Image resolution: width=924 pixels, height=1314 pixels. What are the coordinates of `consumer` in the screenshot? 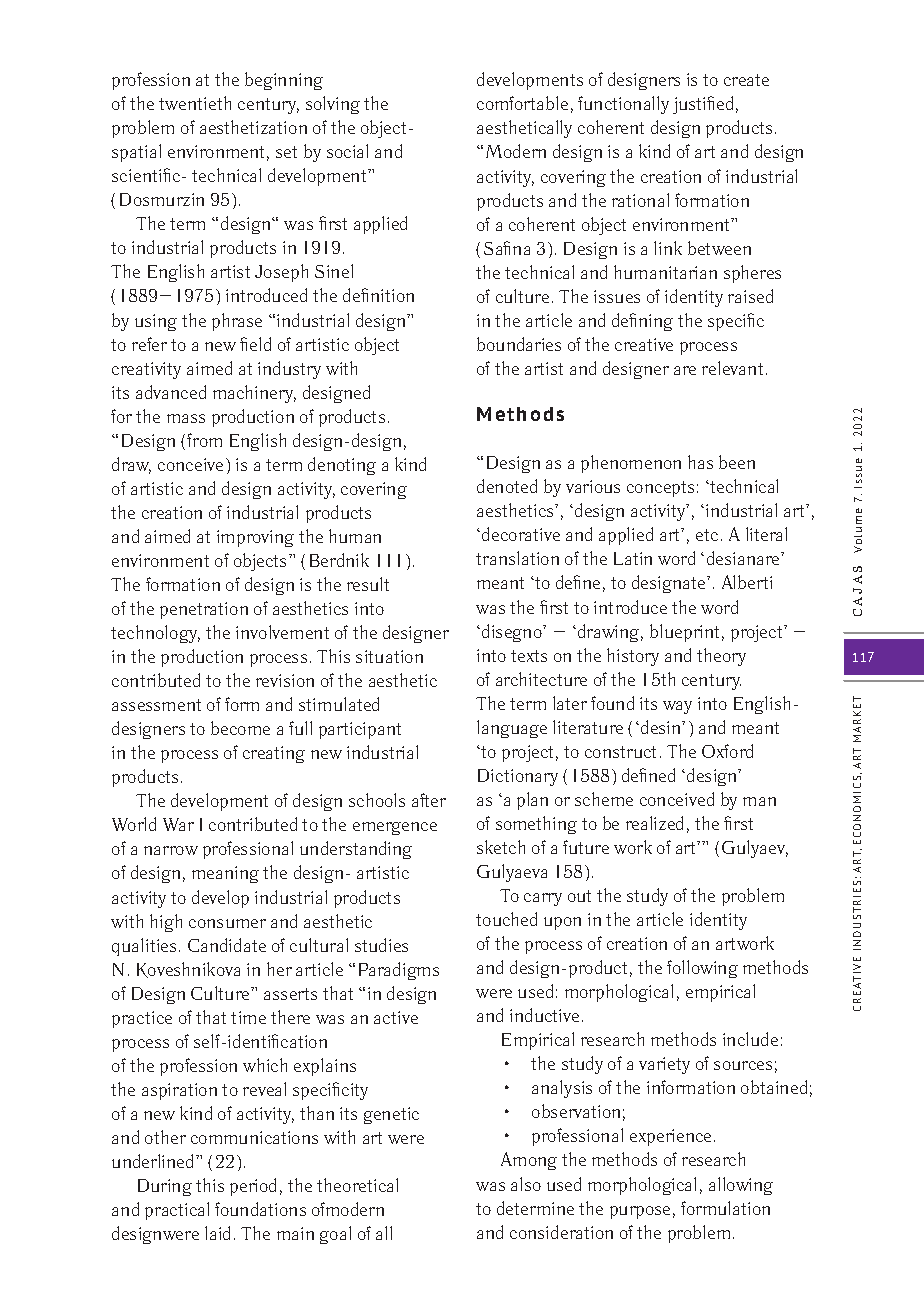 It's located at (227, 923).
